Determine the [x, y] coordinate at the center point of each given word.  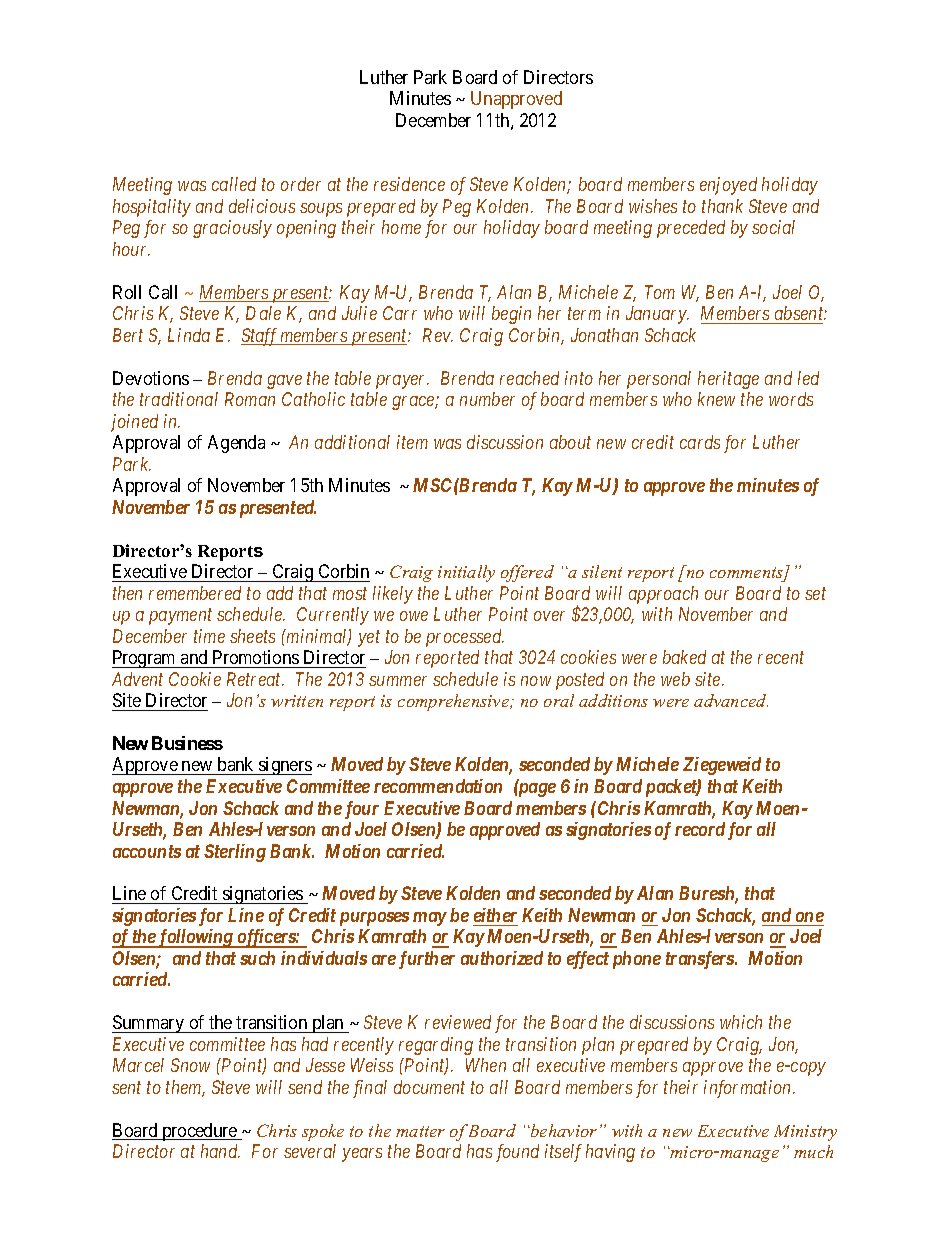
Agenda [236, 444]
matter [420, 1131]
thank [722, 206]
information [749, 1089]
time [209, 636]
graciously [232, 229]
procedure [199, 1132]
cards [700, 442]
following [195, 938]
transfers [701, 960]
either [495, 915]
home [401, 227]
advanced [731, 700]
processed [465, 638]
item [412, 442]
